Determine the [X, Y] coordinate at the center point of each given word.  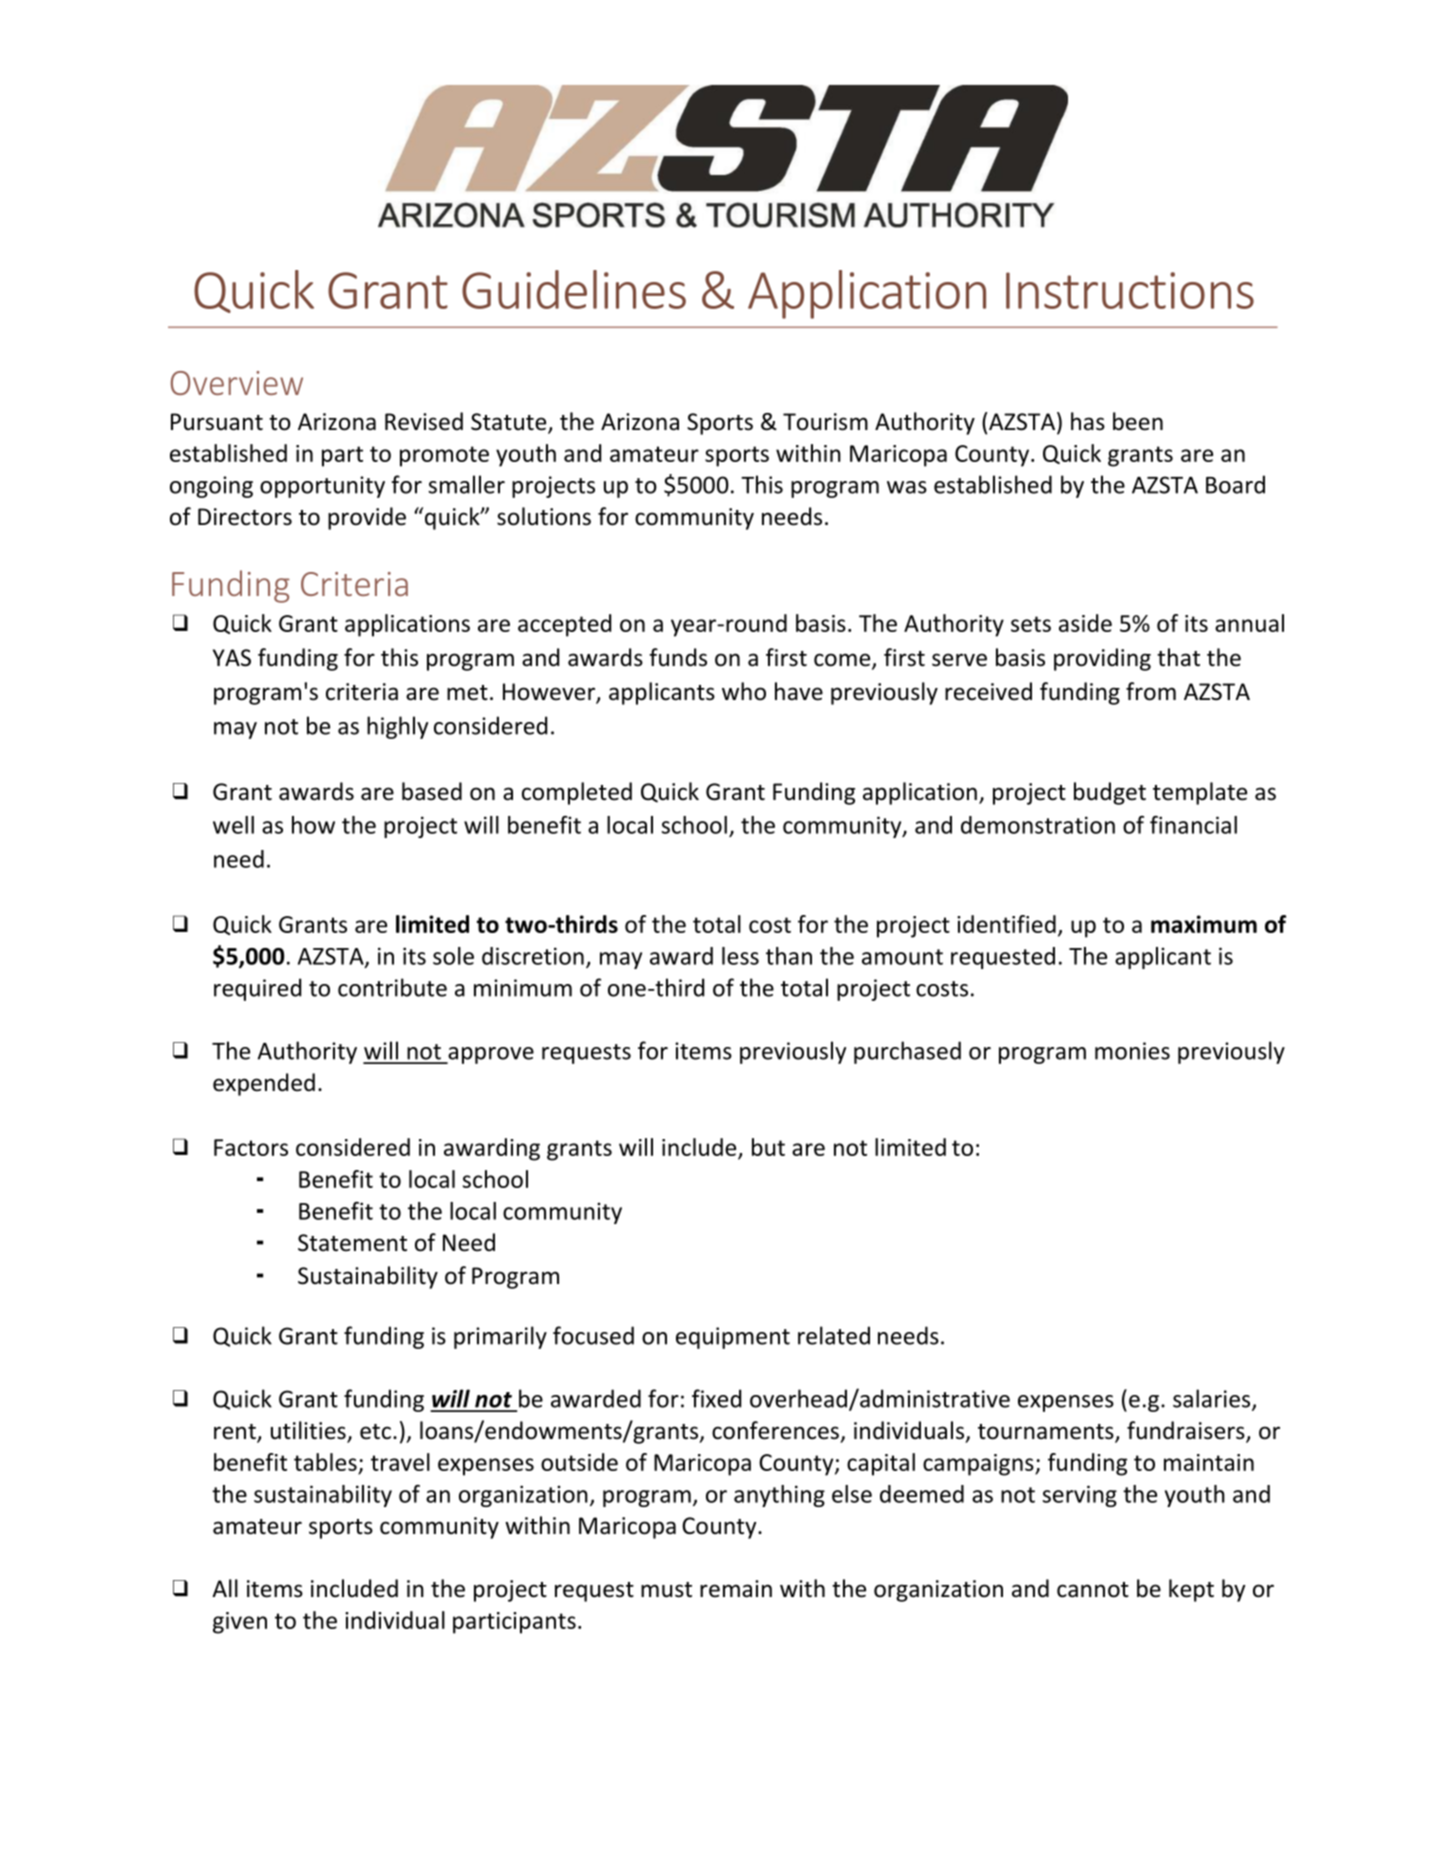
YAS [232, 658]
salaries [1213, 1399]
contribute [392, 987]
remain [736, 1589]
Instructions [1130, 290]
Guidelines [574, 289]
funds [678, 657]
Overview [237, 383]
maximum [1204, 924]
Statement [352, 1243]
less [740, 956]
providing [1102, 659]
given [240, 1623]
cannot [1093, 1590]
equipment [733, 1338]
